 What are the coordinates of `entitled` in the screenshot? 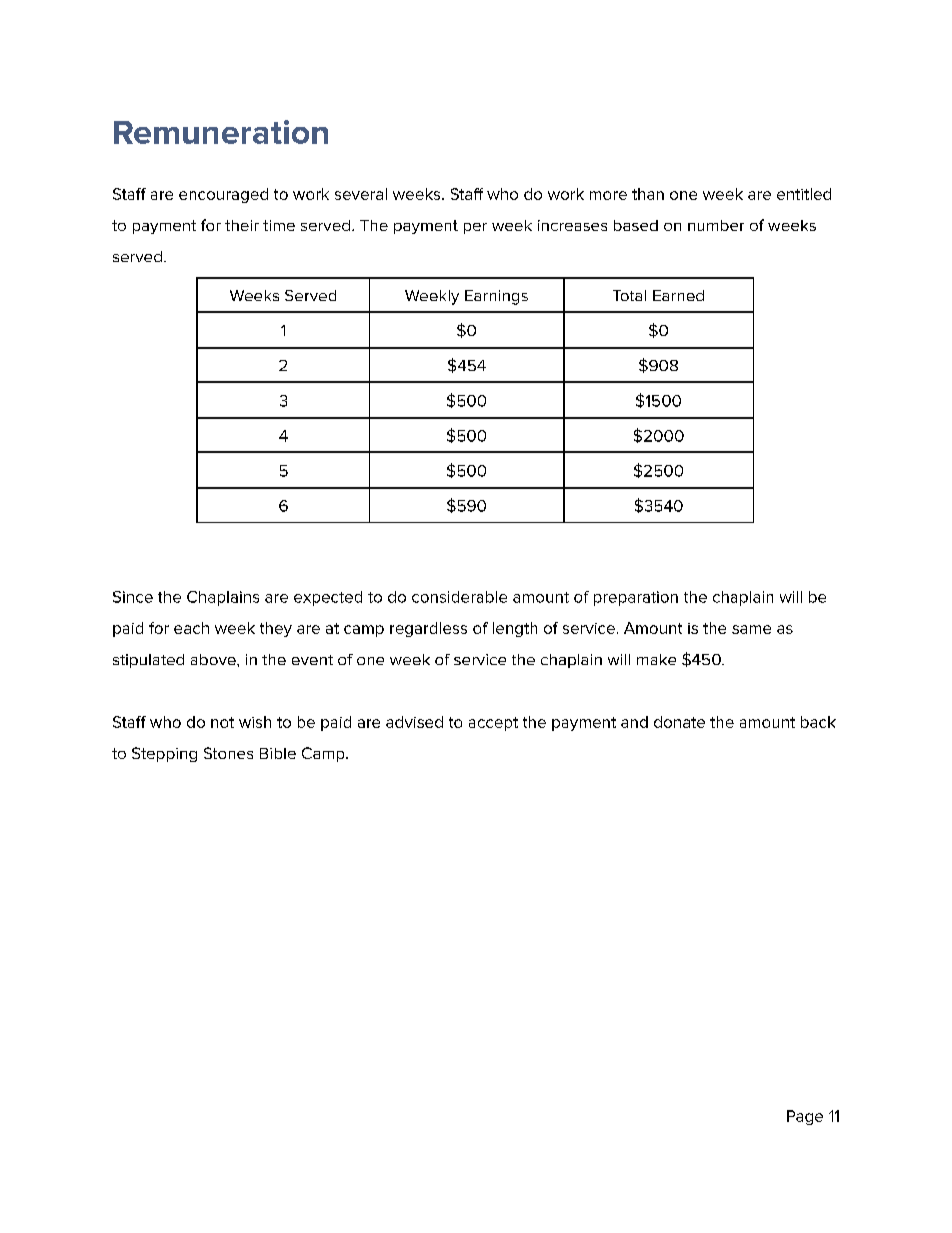 It's located at (804, 194).
